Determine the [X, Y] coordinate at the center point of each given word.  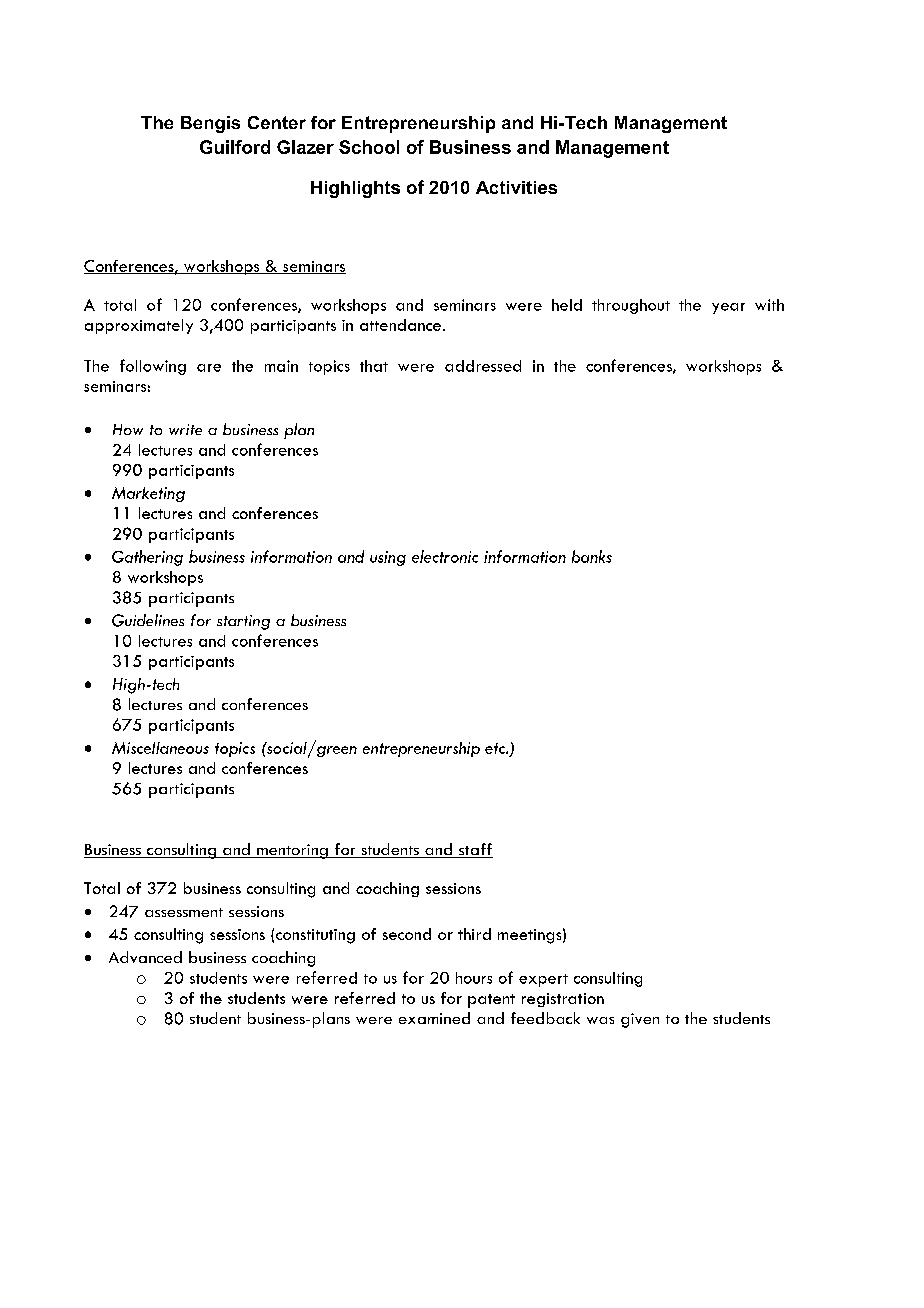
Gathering [147, 558]
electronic [445, 556]
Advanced [145, 957]
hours [474, 978]
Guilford [235, 147]
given [640, 1020]
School [369, 147]
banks [592, 556]
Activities [516, 187]
